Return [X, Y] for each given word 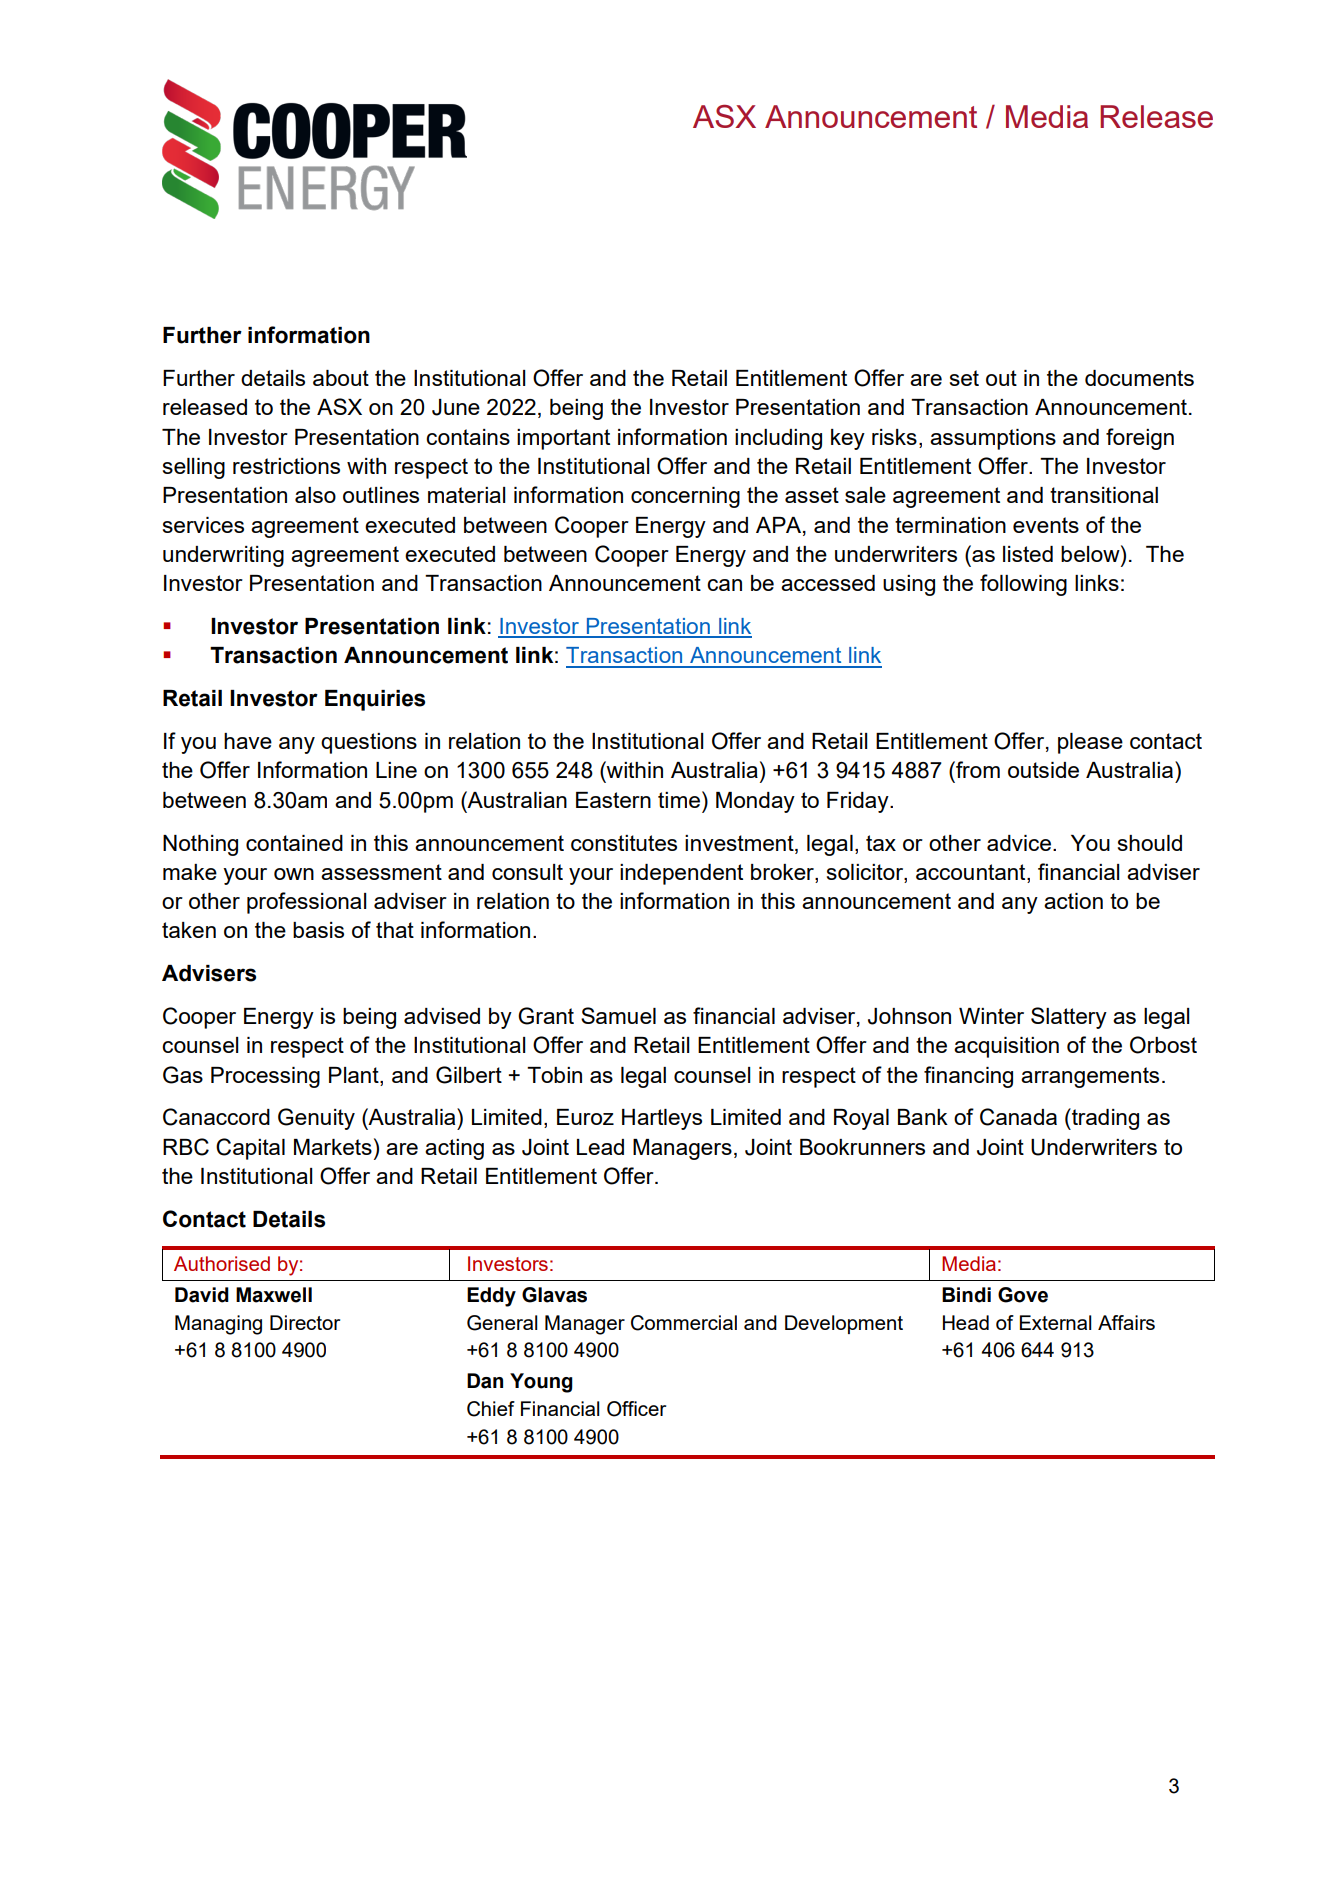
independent [681, 874]
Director [305, 1322]
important [563, 439]
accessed [828, 583]
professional [306, 903]
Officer [636, 1409]
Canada [1018, 1117]
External [1056, 1322]
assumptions [993, 439]
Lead [600, 1147]
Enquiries [375, 700]
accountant [972, 872]
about [341, 378]
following [1023, 585]
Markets [333, 1147]
